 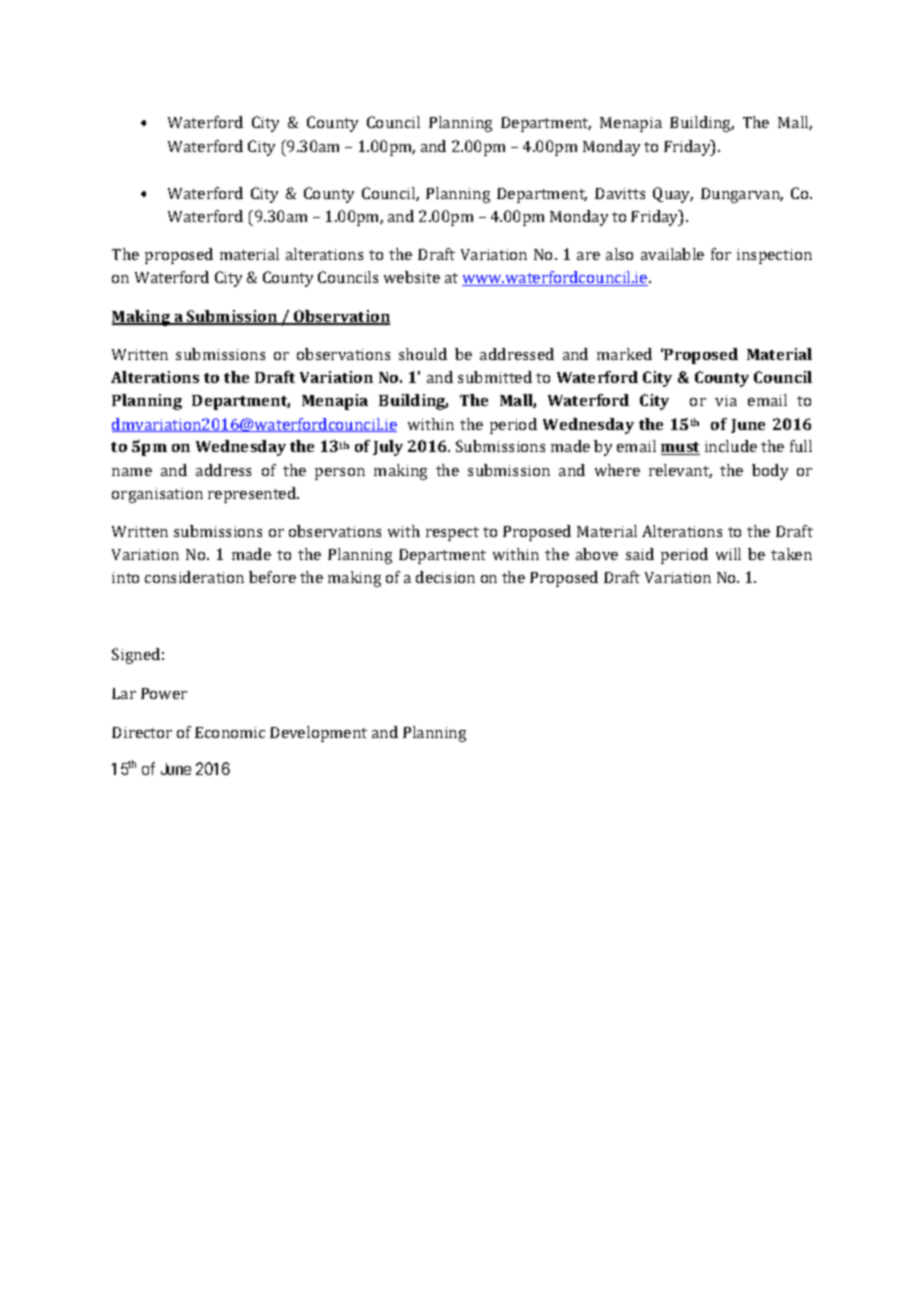 What do you see at coordinates (624, 354) in the image?
I see `marked` at bounding box center [624, 354].
